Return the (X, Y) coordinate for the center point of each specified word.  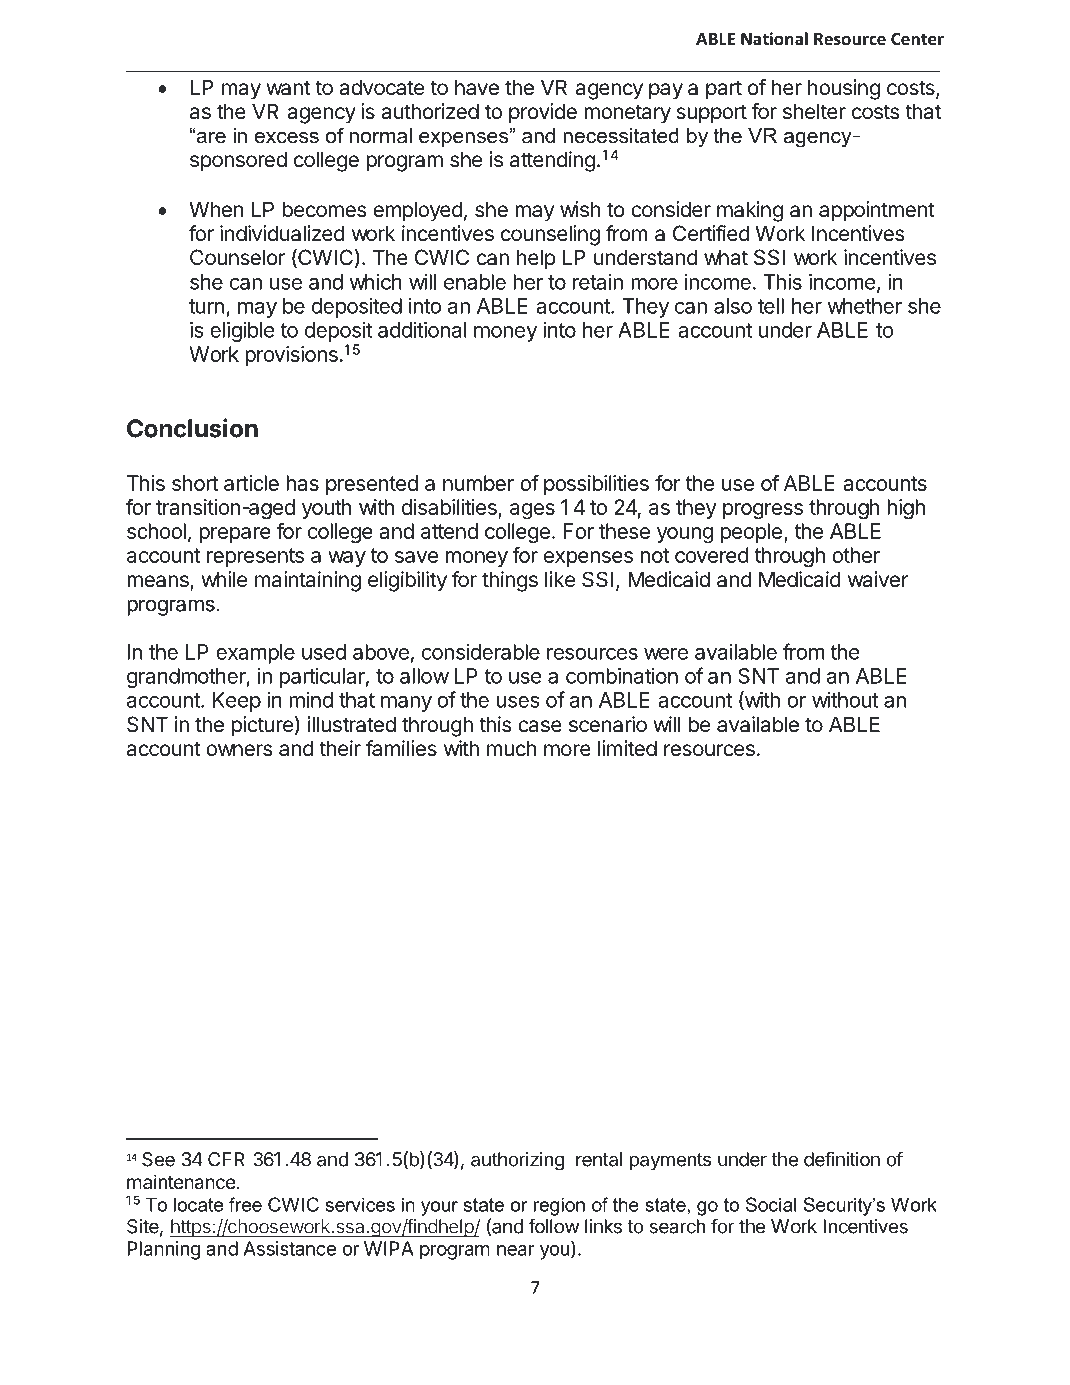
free (245, 1204)
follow (553, 1226)
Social (771, 1204)
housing (844, 89)
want (288, 88)
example (255, 654)
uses (518, 702)
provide (543, 113)
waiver (878, 579)
